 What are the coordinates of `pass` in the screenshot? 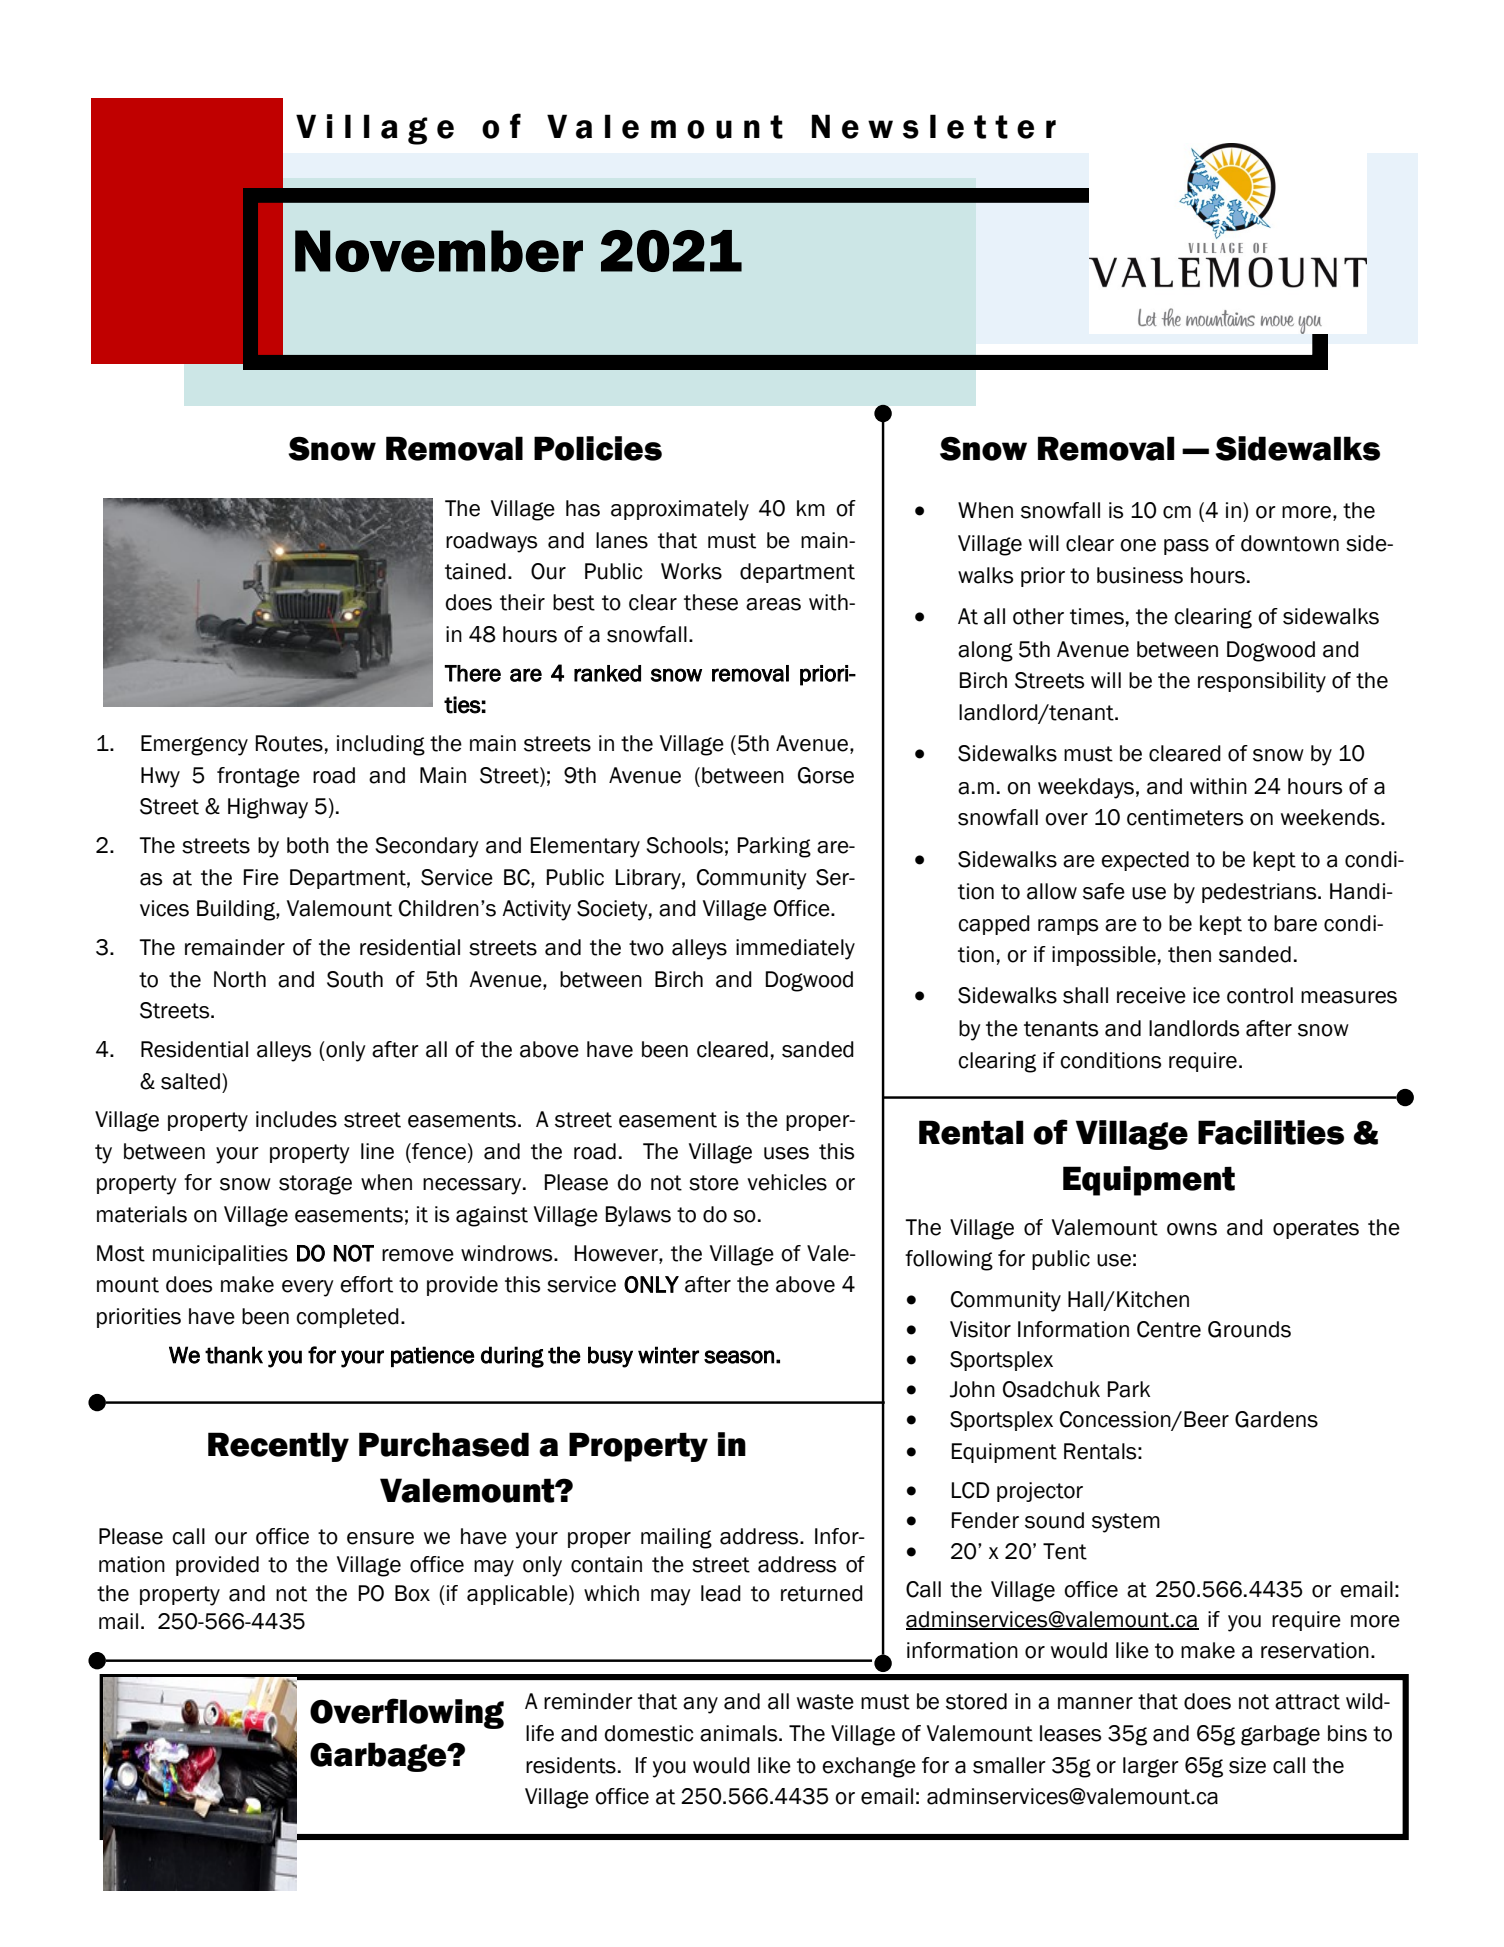 It's located at (1186, 547).
